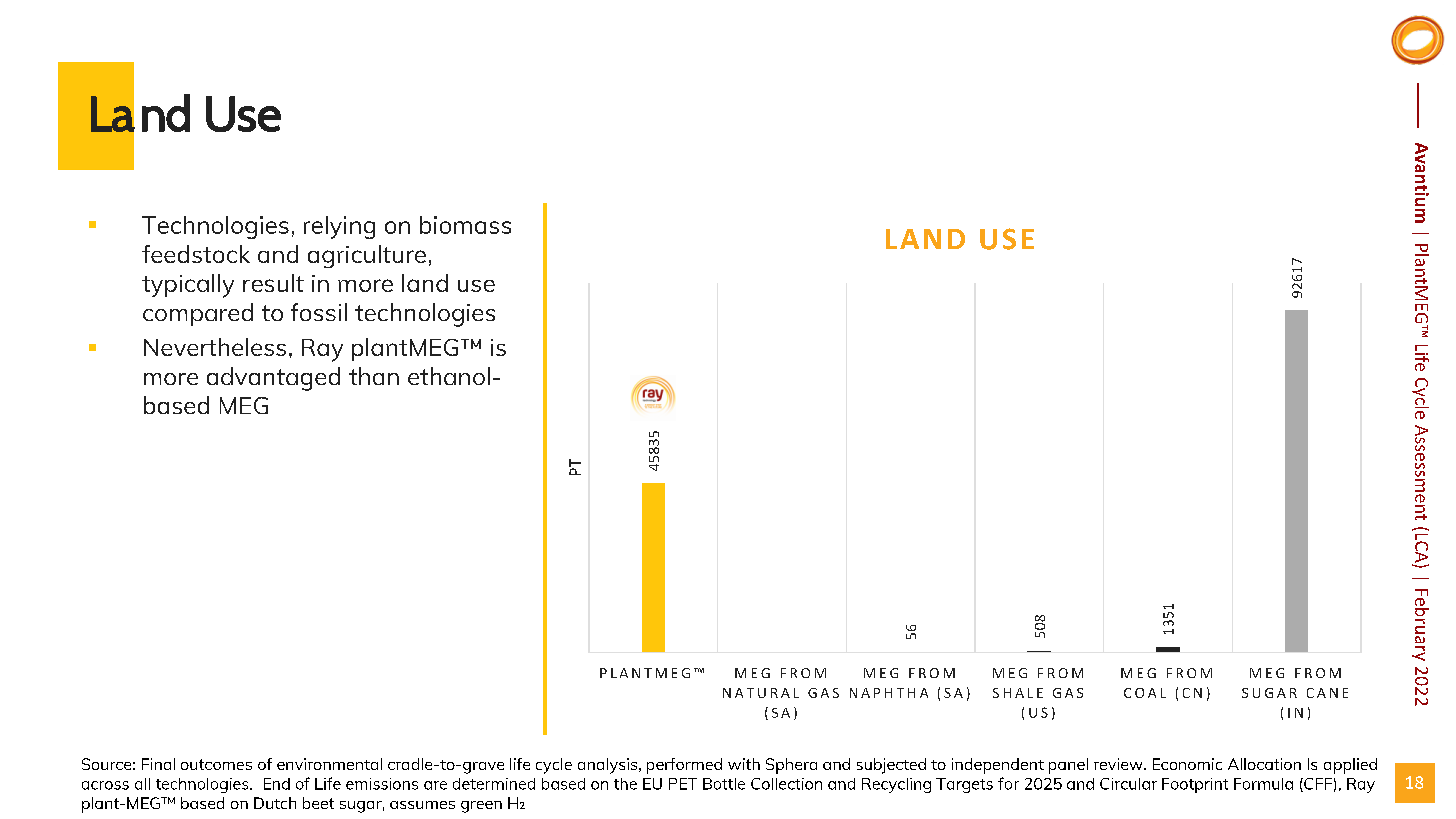 The height and width of the image is (819, 1456). Describe the element at coordinates (275, 803) in the image. I see `Dutch` at that location.
